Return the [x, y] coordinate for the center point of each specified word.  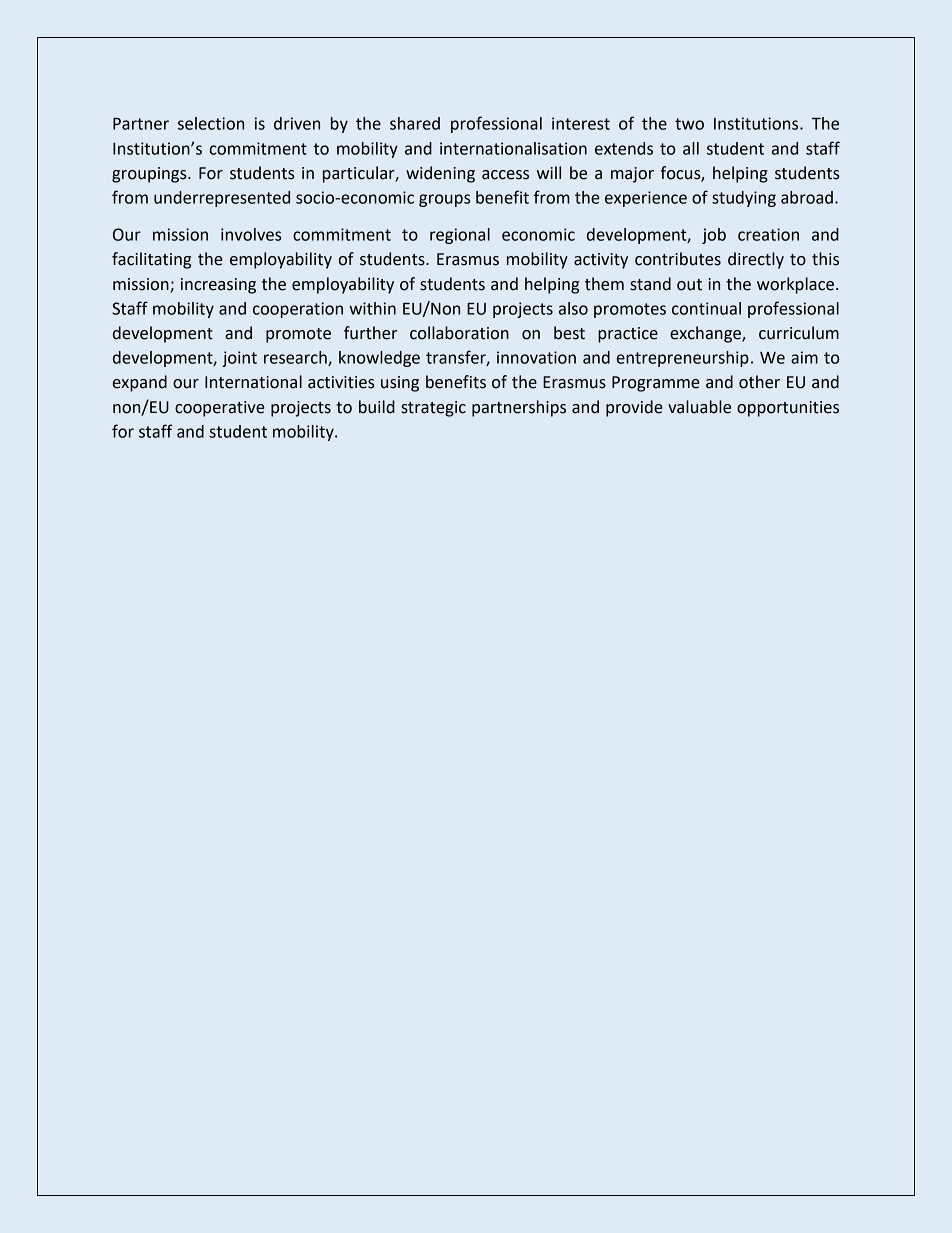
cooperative [220, 409]
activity [601, 261]
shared [415, 123]
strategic [433, 409]
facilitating [151, 260]
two [689, 124]
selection [211, 123]
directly [756, 260]
